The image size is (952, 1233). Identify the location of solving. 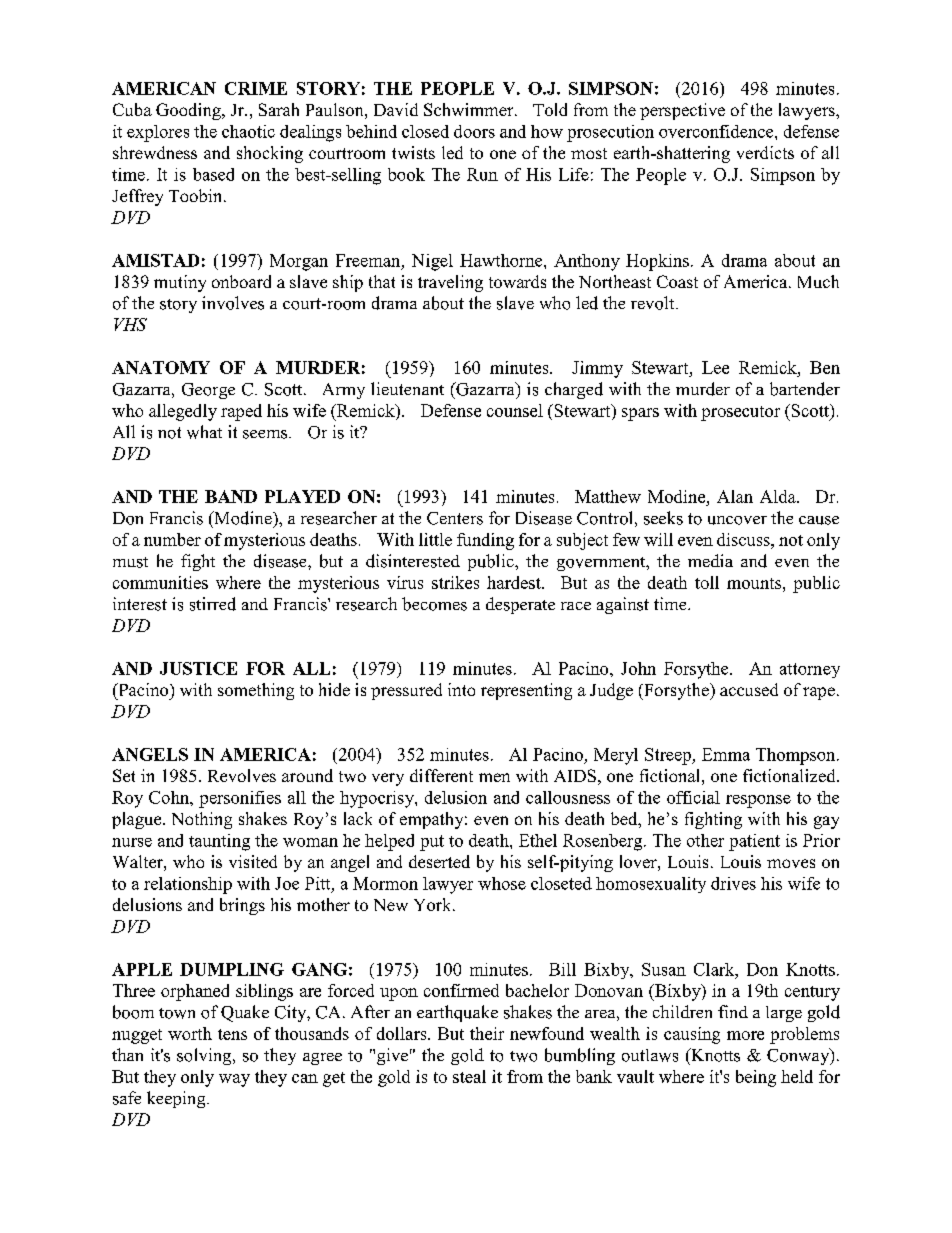
(205, 1056).
